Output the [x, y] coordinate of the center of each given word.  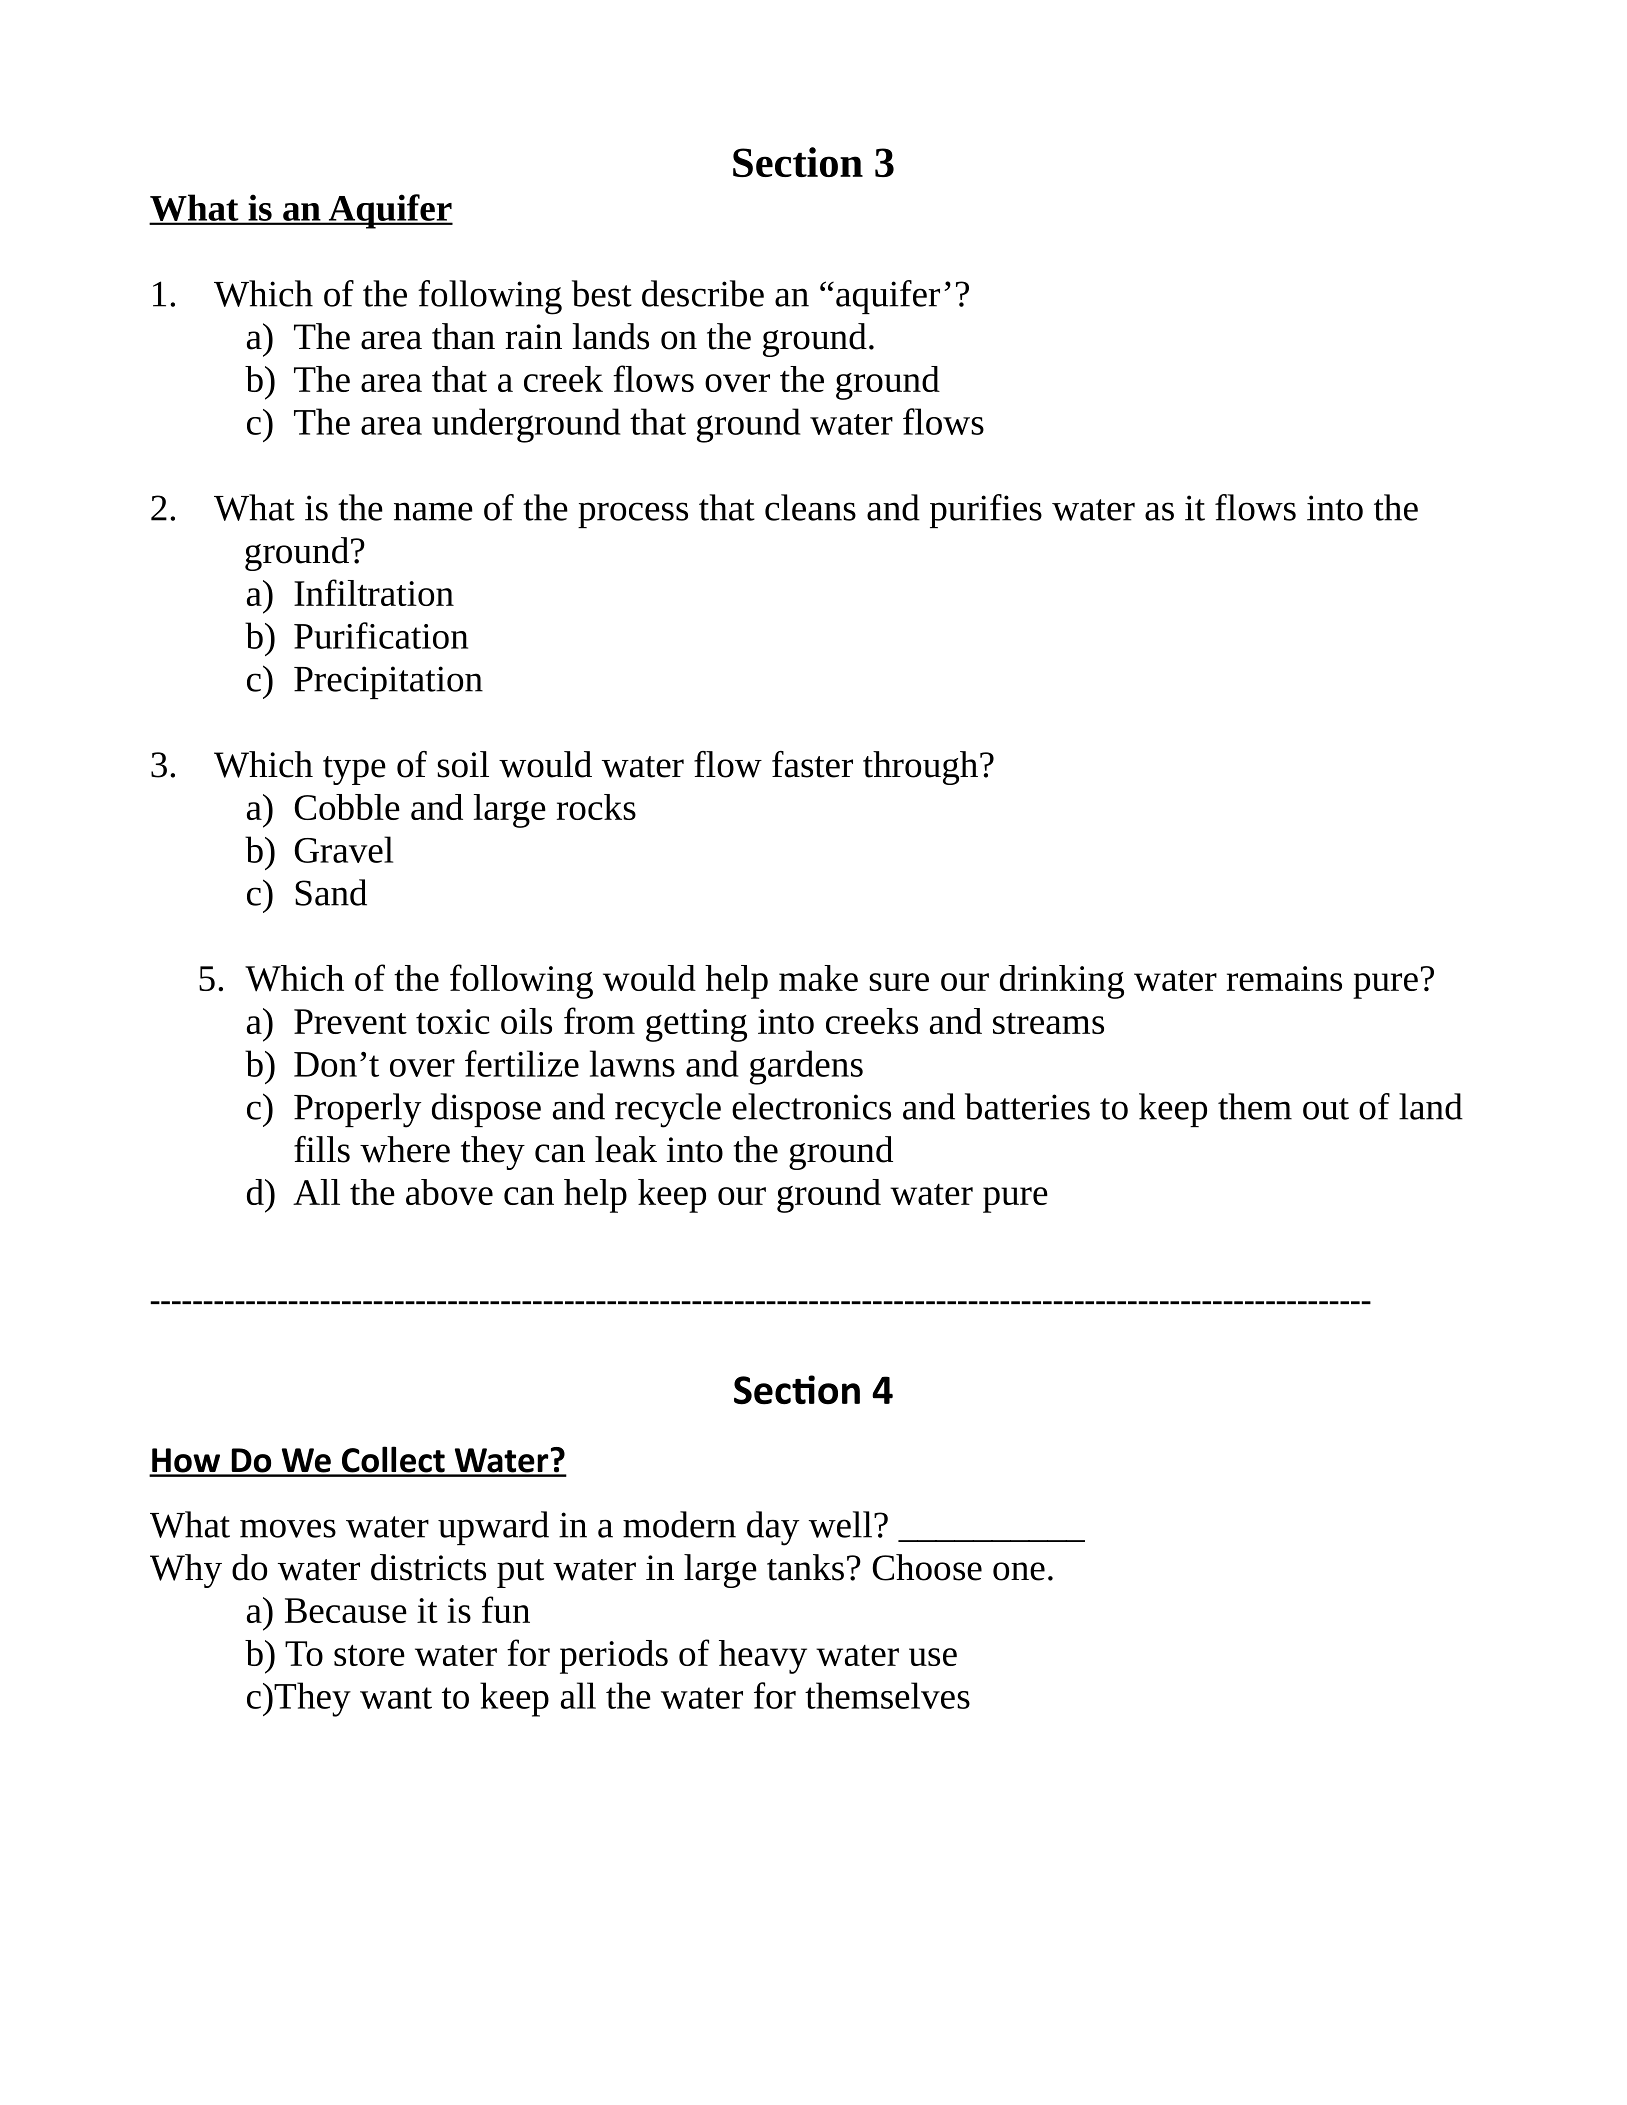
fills [322, 1149]
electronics [811, 1106]
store [369, 1655]
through [920, 768]
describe [703, 293]
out [1326, 1109]
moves [288, 1528]
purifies [986, 511]
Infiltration [374, 592]
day [773, 1528]
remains [1284, 978]
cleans [810, 507]
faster [812, 764]
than [463, 336]
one [1019, 1571]
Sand [331, 892]
